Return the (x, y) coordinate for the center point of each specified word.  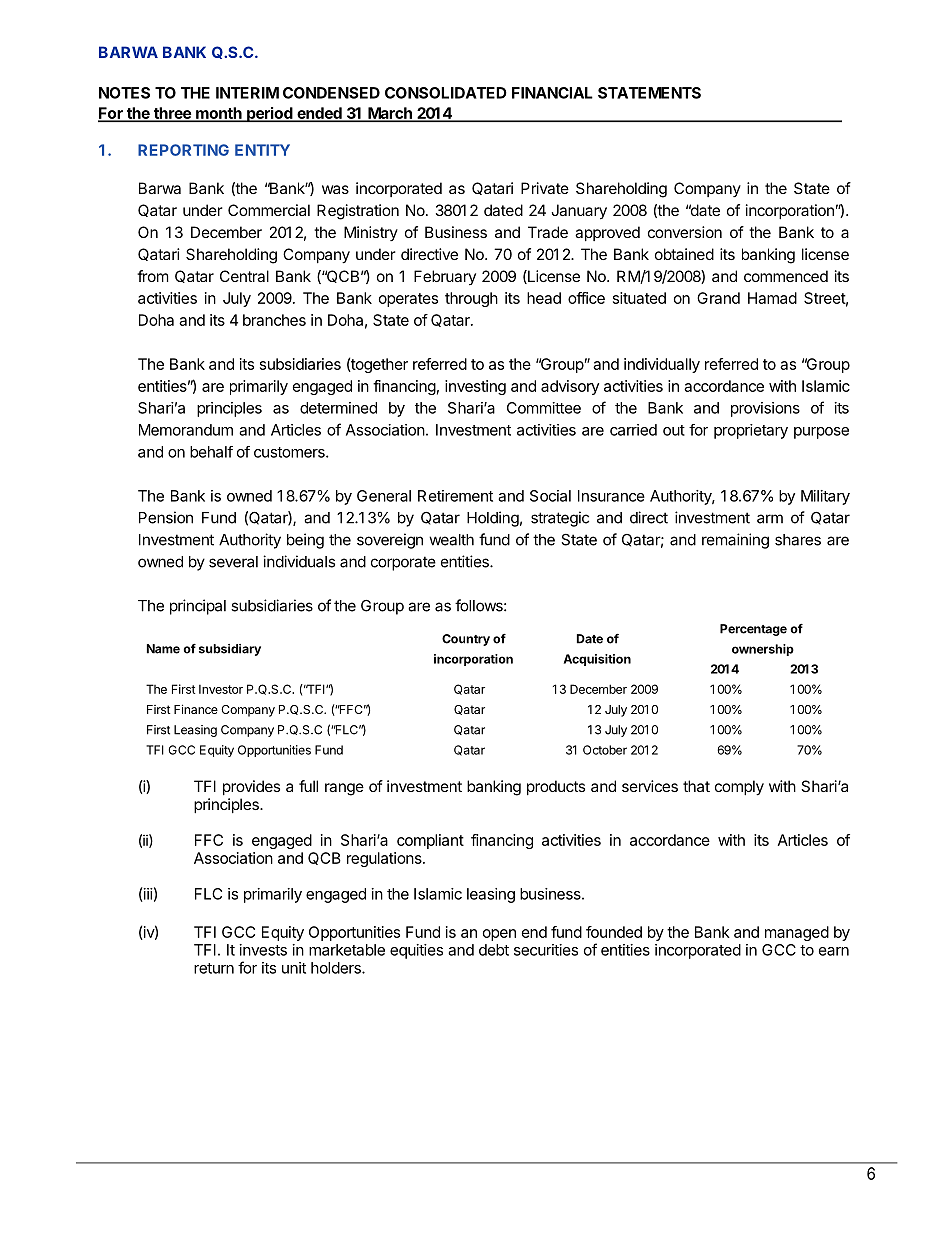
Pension (166, 517)
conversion (685, 232)
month (219, 114)
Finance (196, 709)
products (556, 787)
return (214, 968)
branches (274, 320)
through (471, 299)
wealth (451, 540)
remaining (735, 541)
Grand (718, 298)
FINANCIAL (552, 93)
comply (739, 788)
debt (494, 950)
